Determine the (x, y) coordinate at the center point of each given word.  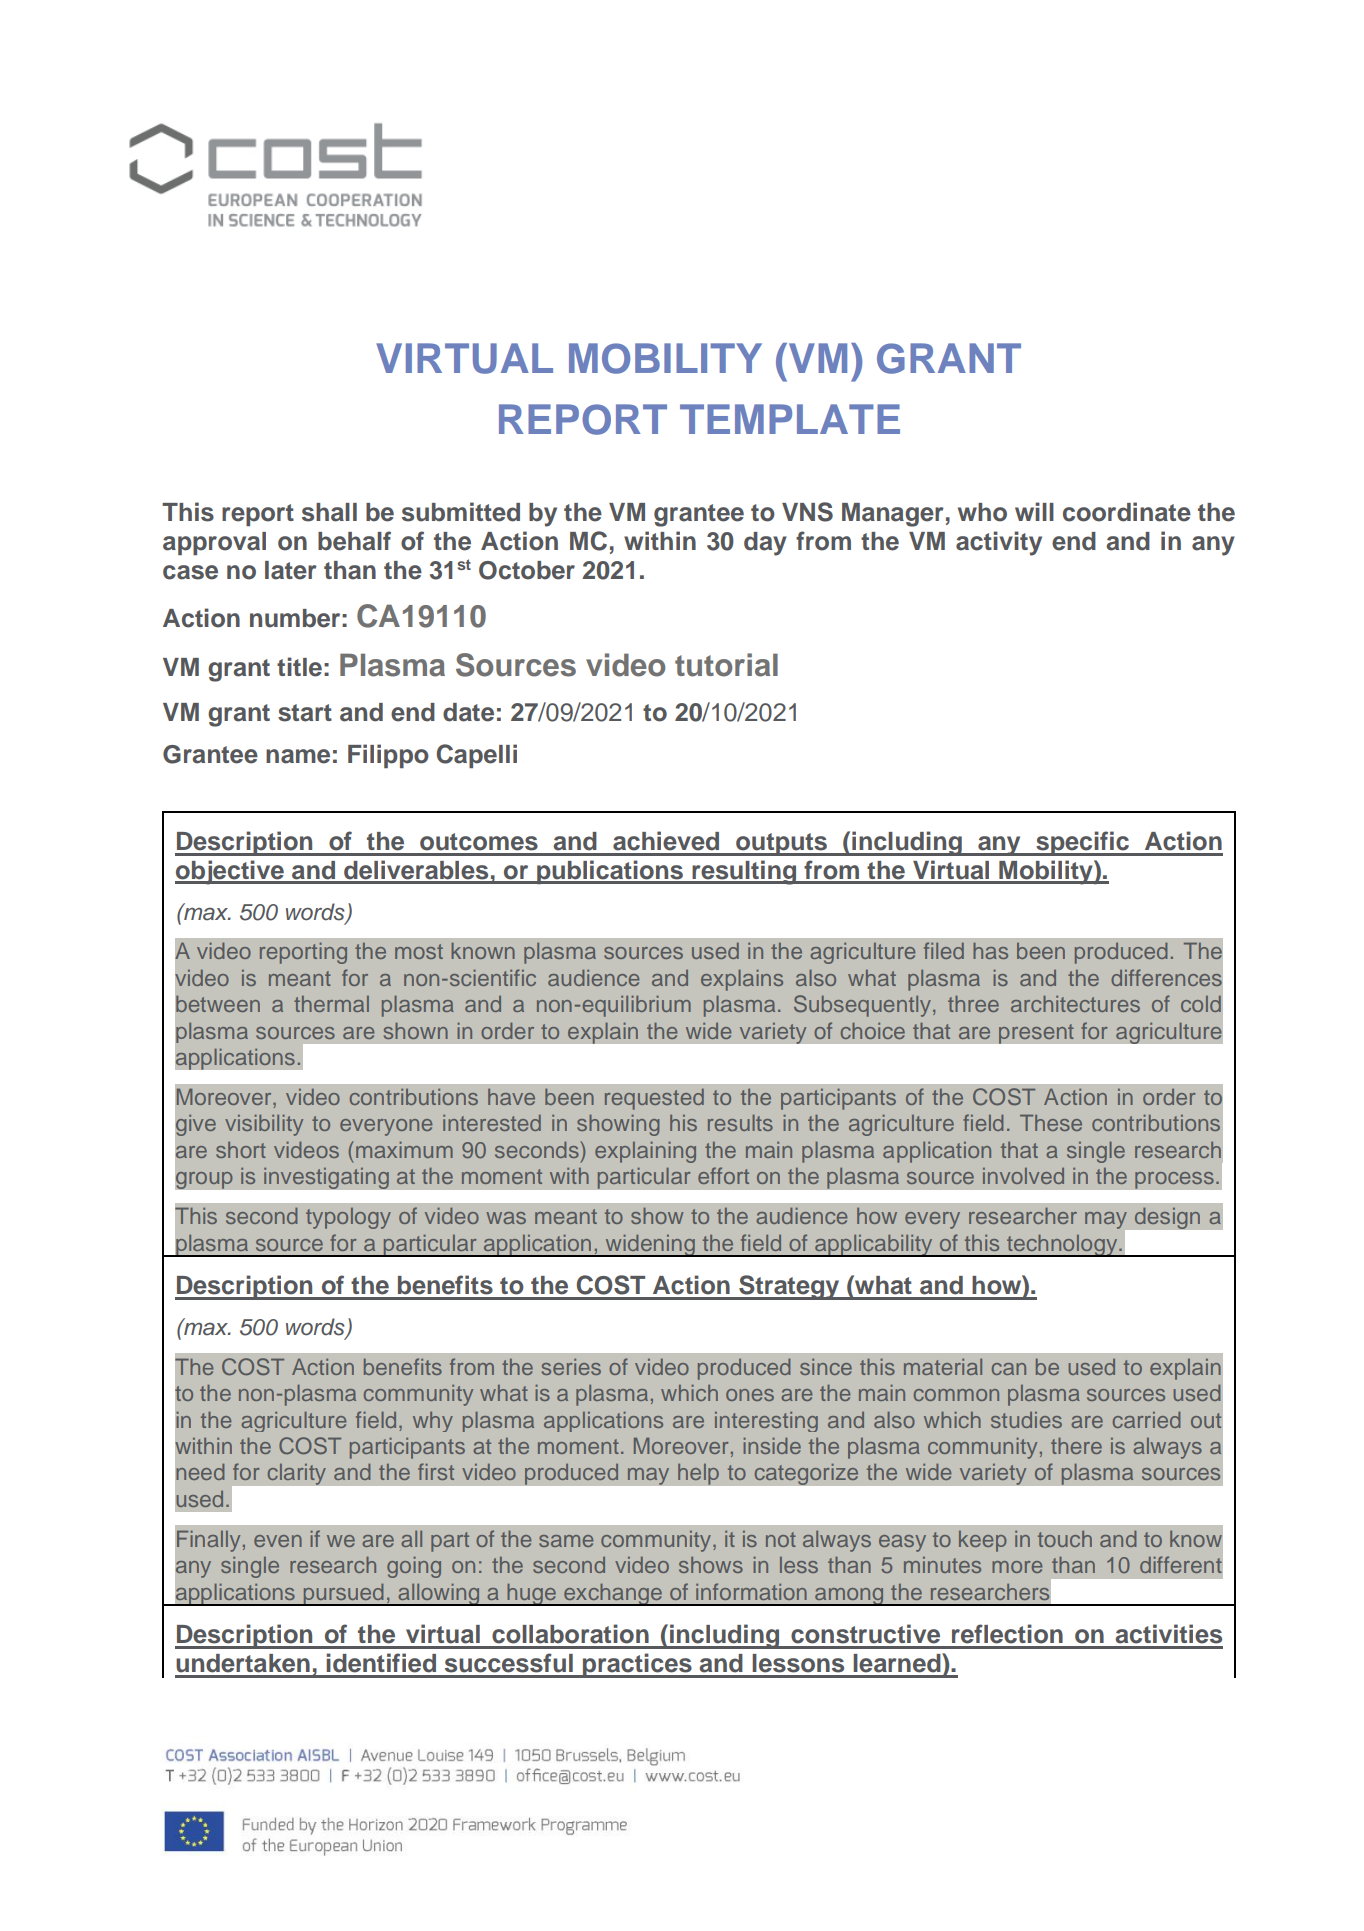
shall (329, 512)
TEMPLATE (790, 419)
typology (348, 1218)
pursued (343, 1594)
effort (723, 1175)
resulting (744, 872)
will (1034, 511)
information (751, 1591)
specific (1082, 843)
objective (230, 872)
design (1167, 1218)
